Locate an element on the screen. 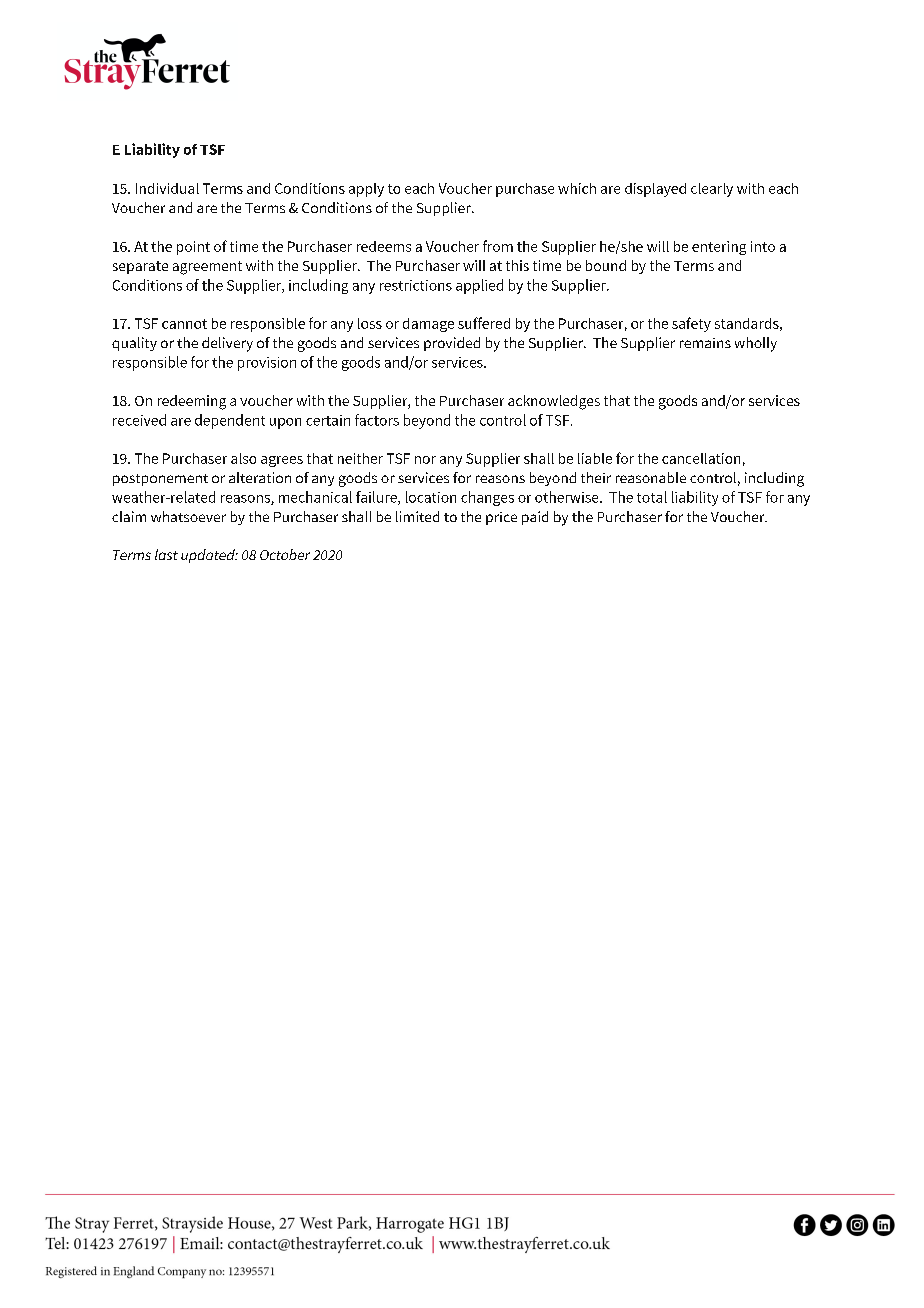 The width and height of the screenshot is (924, 1308). restrictions is located at coordinates (416, 285).
